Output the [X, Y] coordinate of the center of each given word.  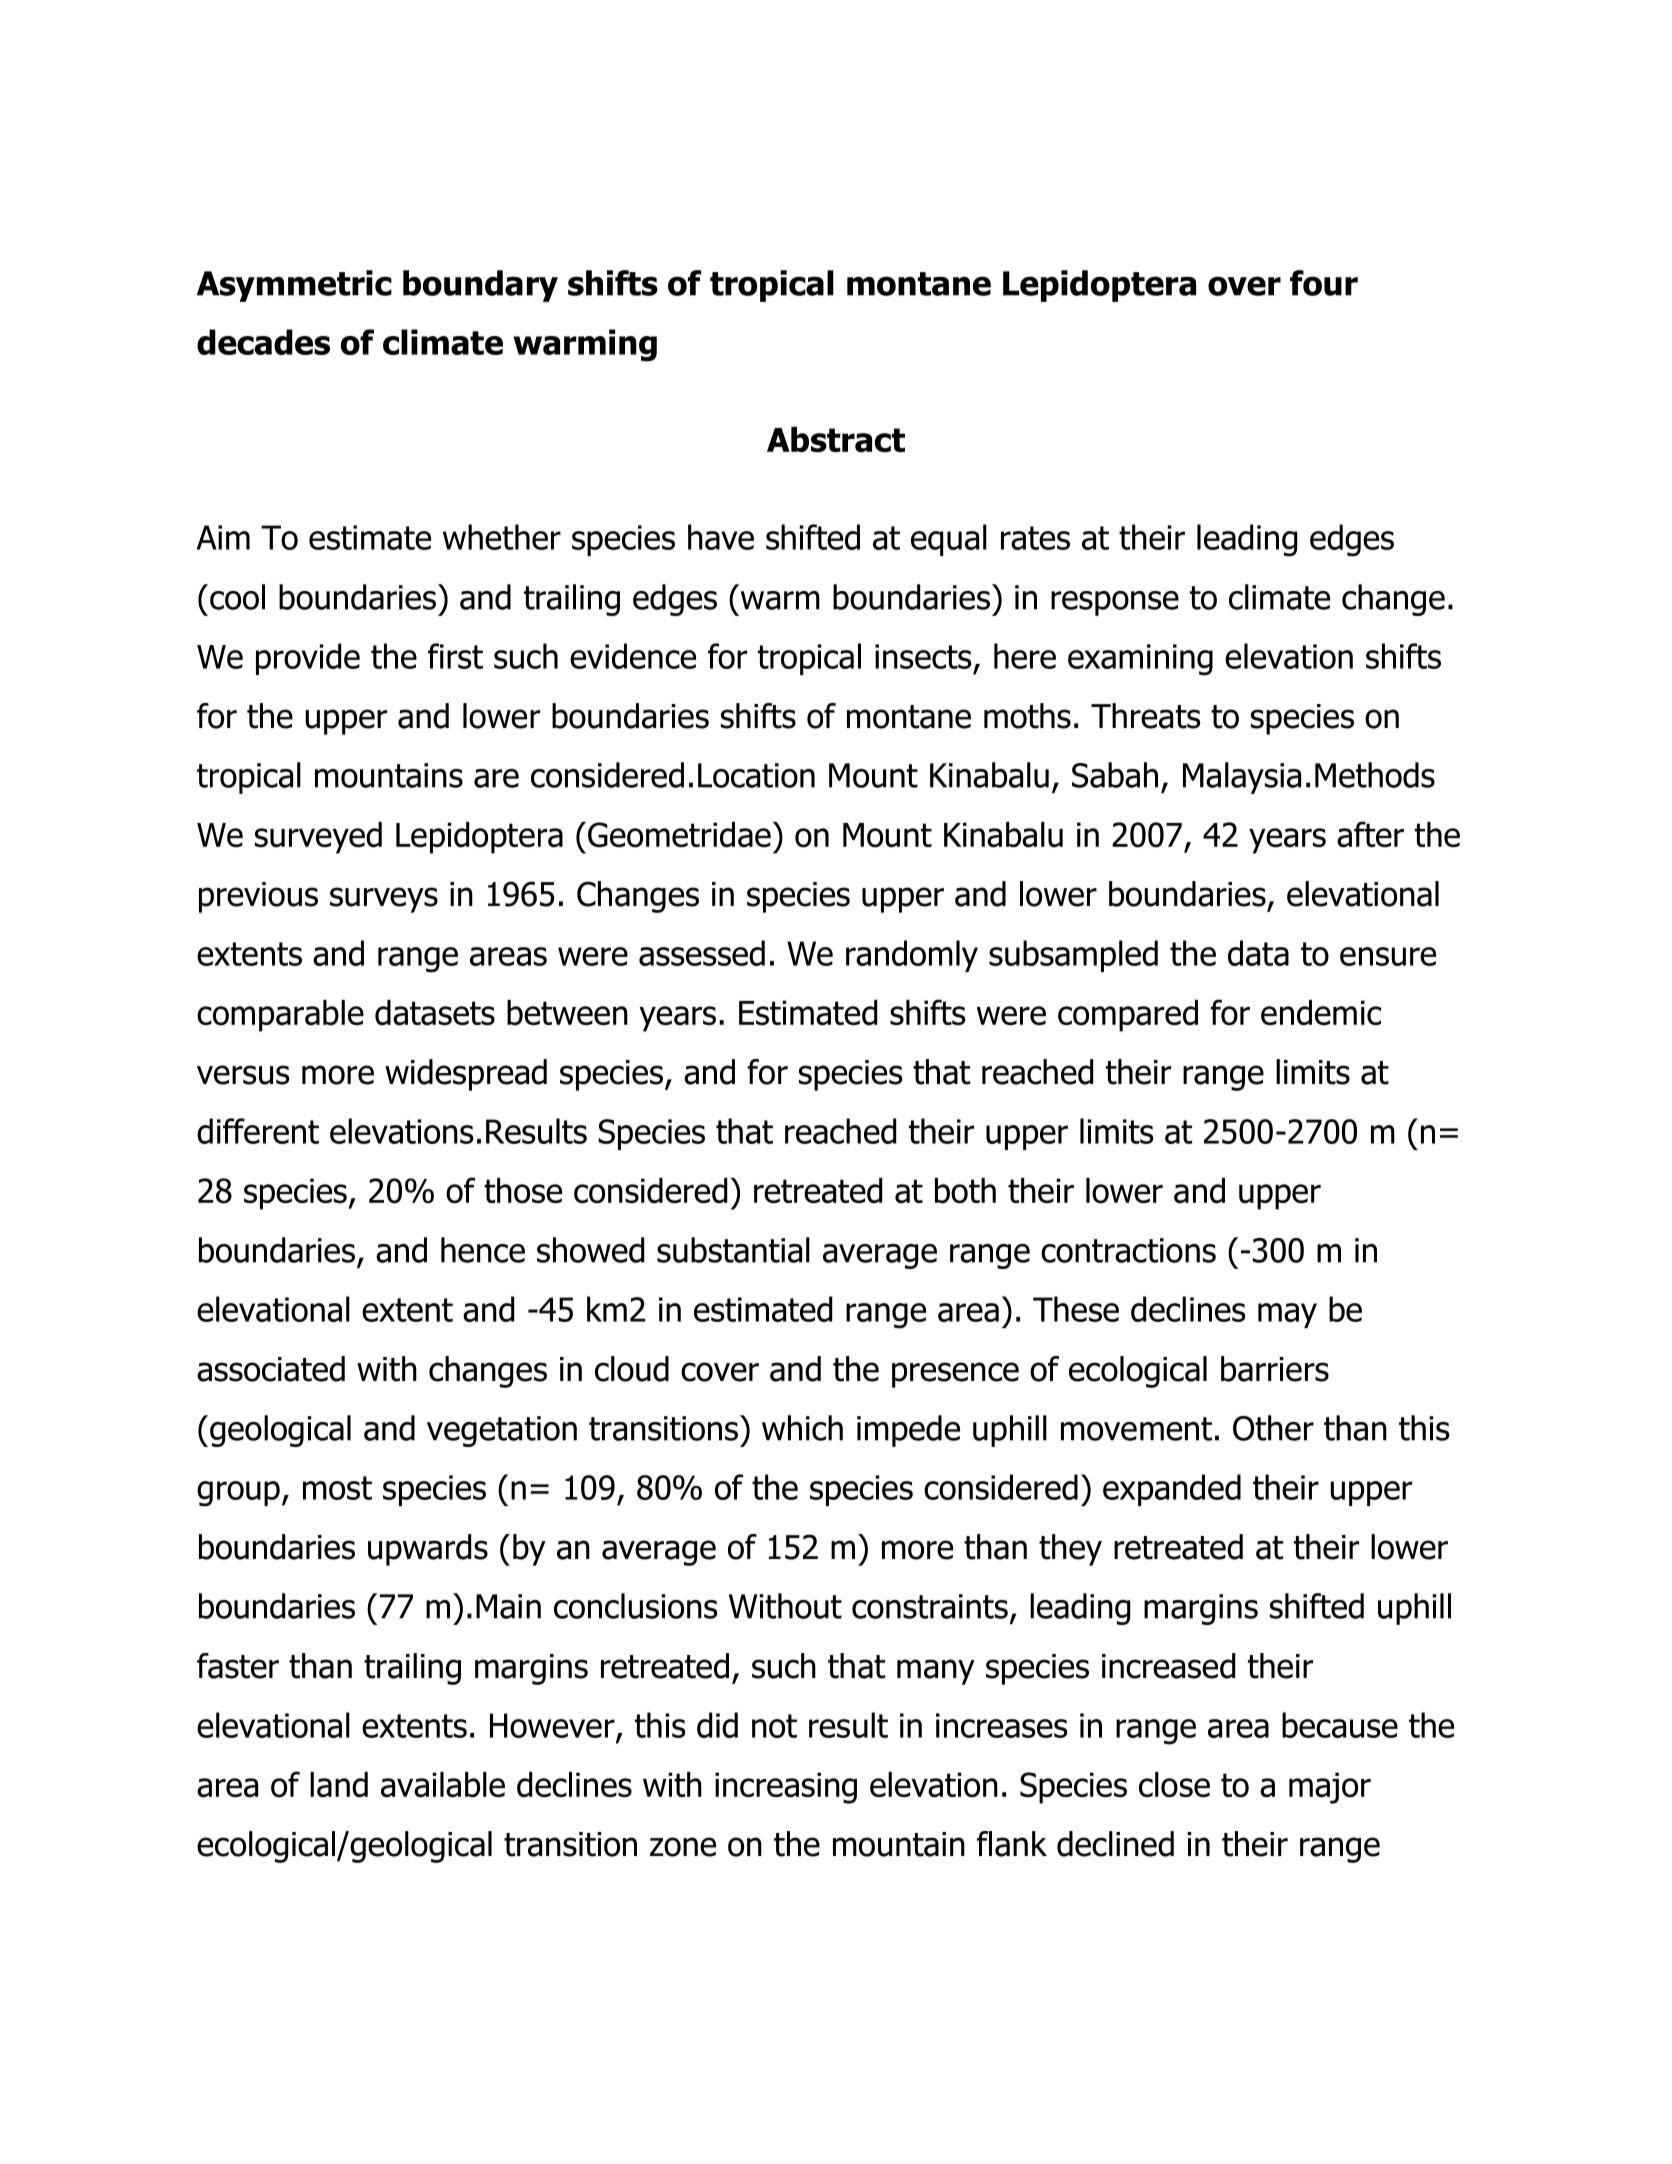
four [1324, 283]
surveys [384, 900]
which [802, 1428]
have [721, 537]
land [339, 1785]
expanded [1172, 1490]
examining [1140, 660]
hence [483, 1250]
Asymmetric [294, 286]
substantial [733, 1250]
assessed [702, 953]
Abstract [836, 440]
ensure [1388, 956]
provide [308, 659]
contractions [1128, 1250]
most [337, 1488]
